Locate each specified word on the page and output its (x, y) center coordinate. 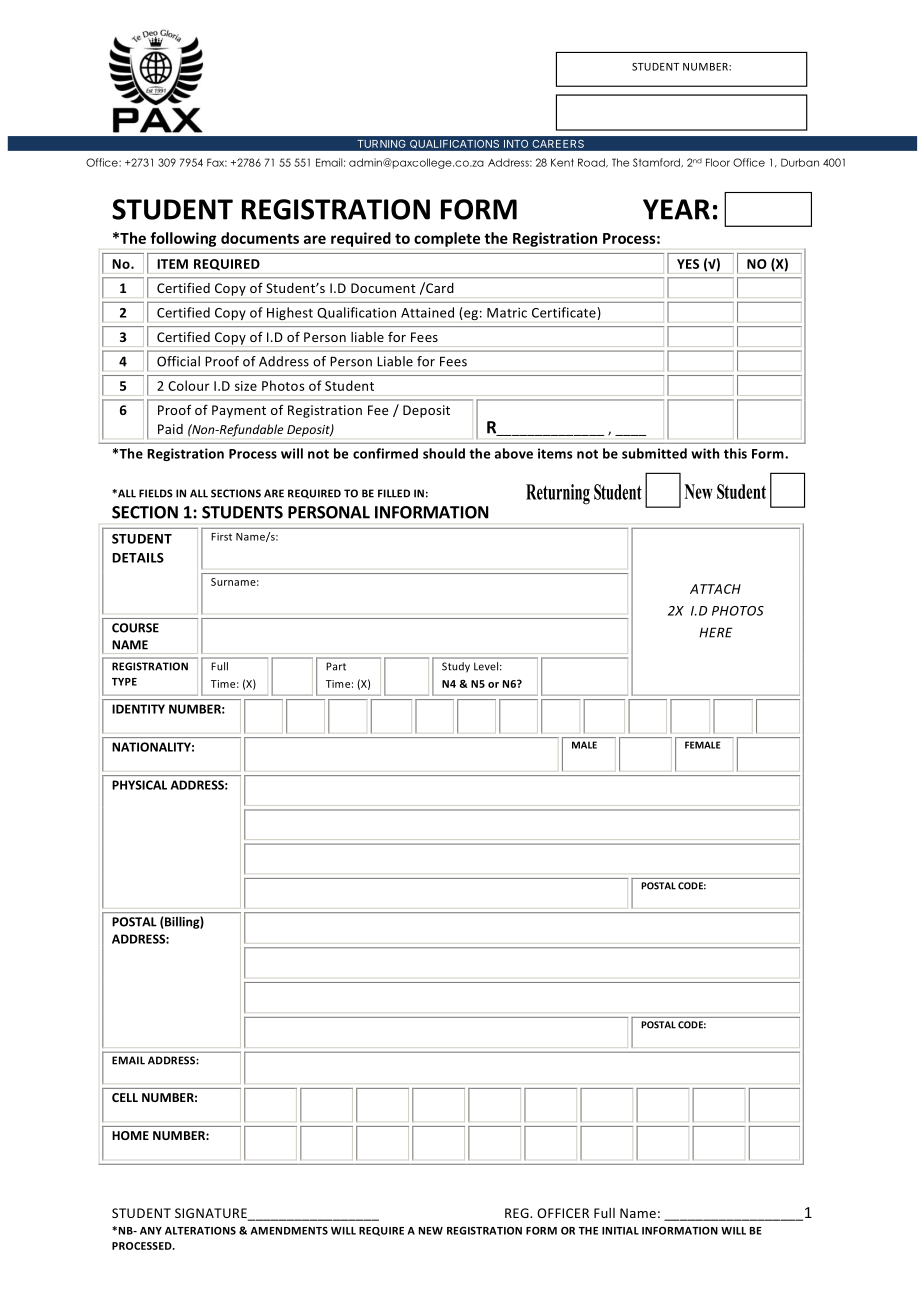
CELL (125, 1097)
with (705, 453)
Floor (718, 162)
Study (456, 667)
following (183, 239)
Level (487, 666)
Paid (170, 429)
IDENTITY (138, 709)
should (444, 453)
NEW (431, 1231)
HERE (716, 632)
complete (447, 239)
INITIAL (620, 1231)
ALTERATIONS (200, 1231)
